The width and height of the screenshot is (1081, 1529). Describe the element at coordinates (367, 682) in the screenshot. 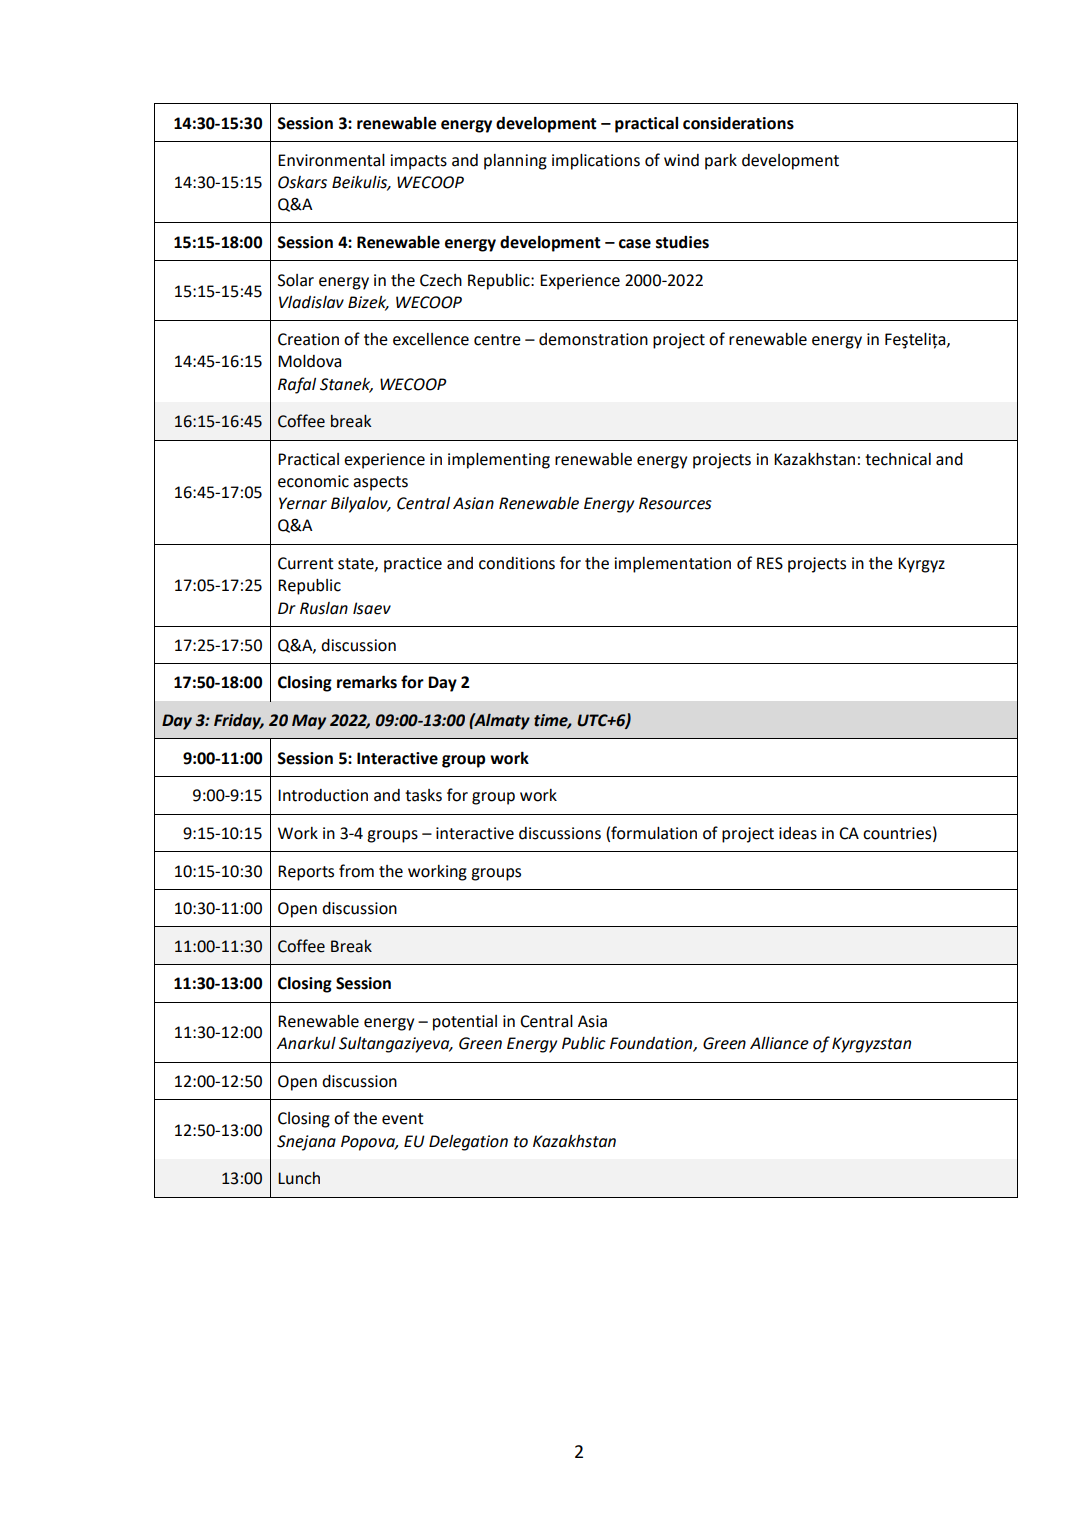

I see `remarks` at that location.
